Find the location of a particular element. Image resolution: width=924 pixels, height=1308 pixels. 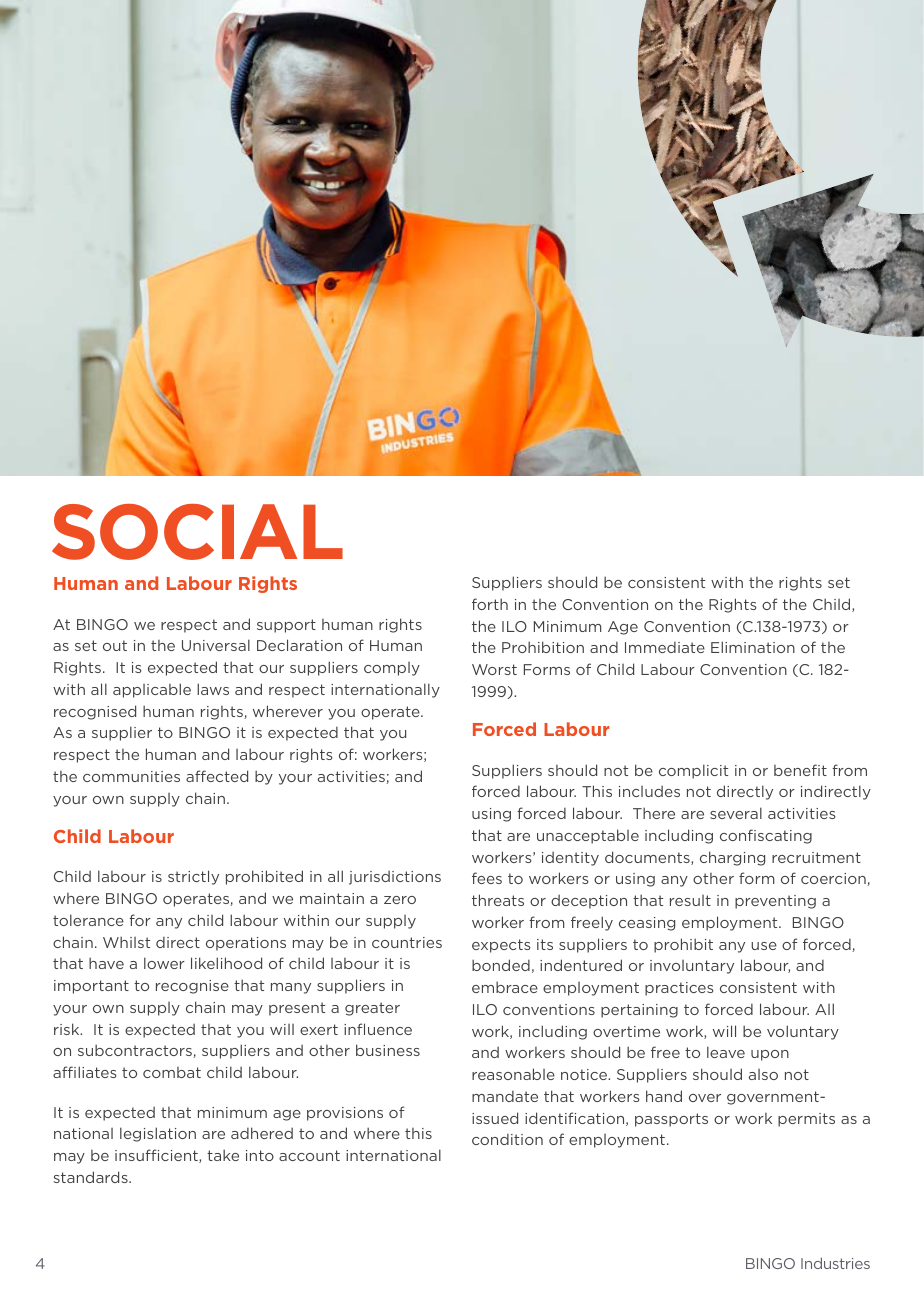

preventing is located at coordinates (775, 902).
